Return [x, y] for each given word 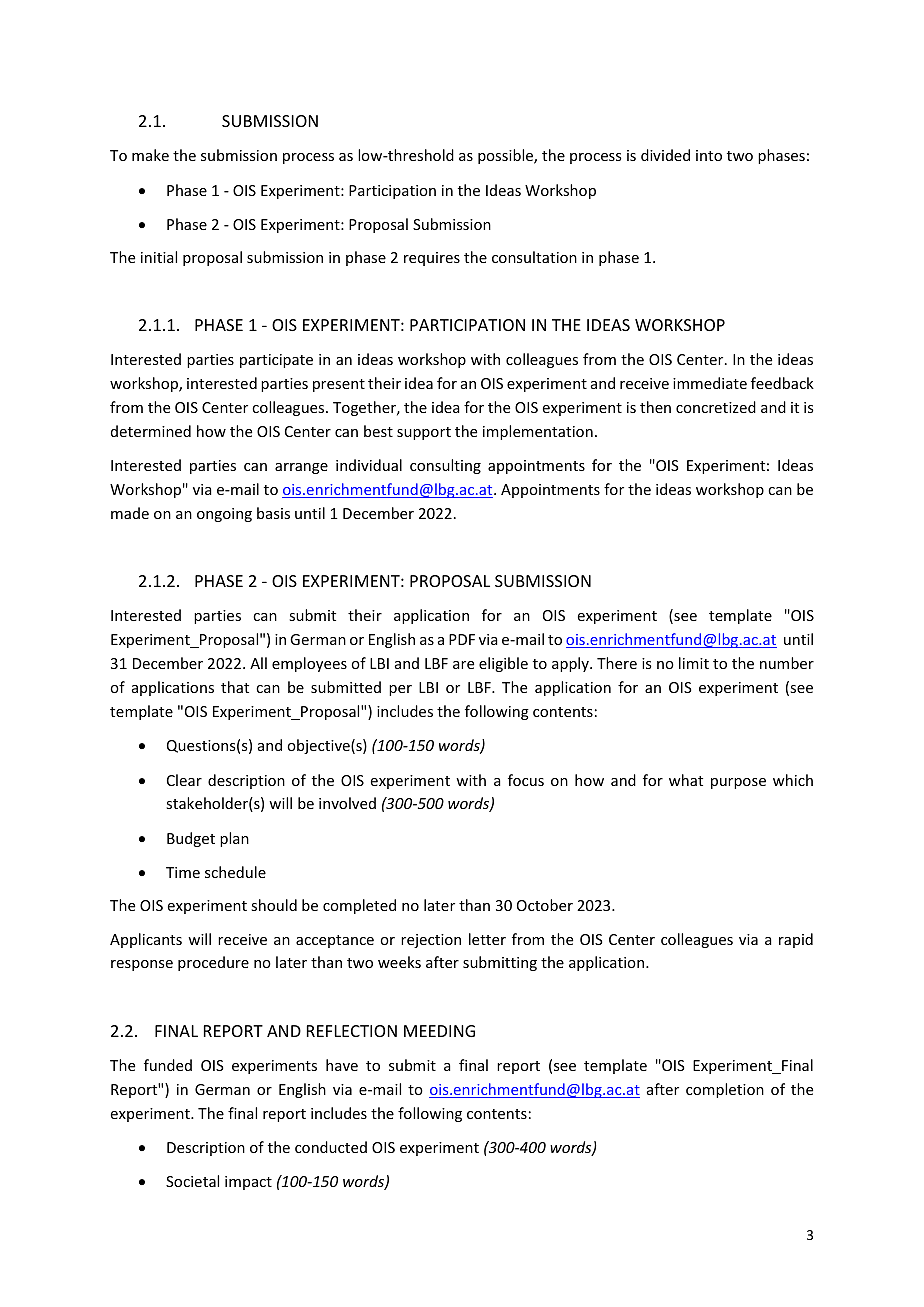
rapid [796, 940]
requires [432, 259]
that [235, 687]
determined [151, 431]
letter [487, 939]
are [463, 665]
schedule [235, 872]
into [709, 155]
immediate [710, 383]
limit [694, 663]
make [150, 155]
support [424, 433]
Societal [192, 1181]
